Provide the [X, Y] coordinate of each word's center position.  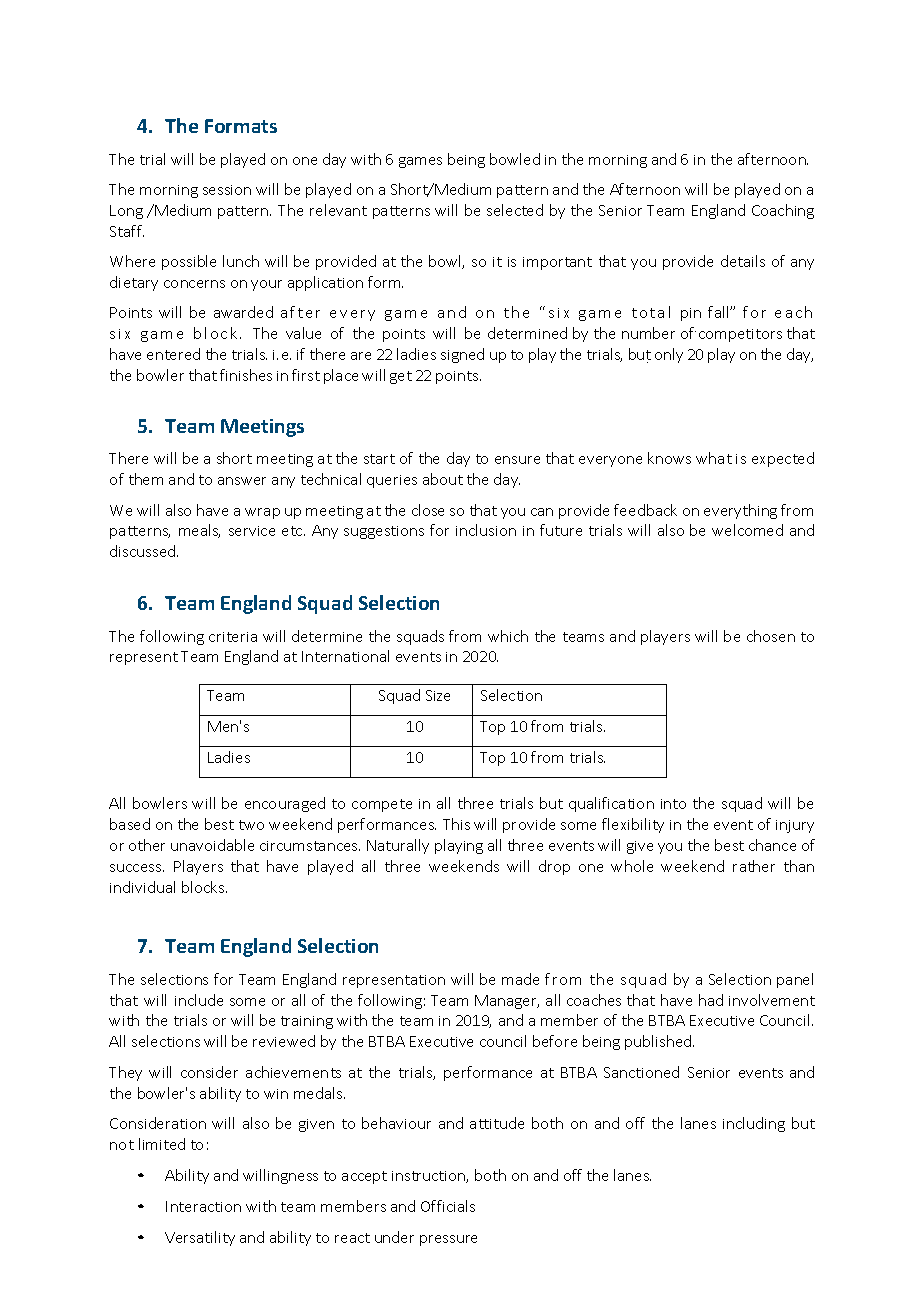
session [227, 190]
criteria [233, 637]
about [443, 479]
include [199, 1000]
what [714, 458]
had [711, 1000]
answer [242, 481]
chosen [771, 636]
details [743, 261]
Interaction [203, 1206]
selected [515, 210]
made [520, 979]
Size [438, 695]
